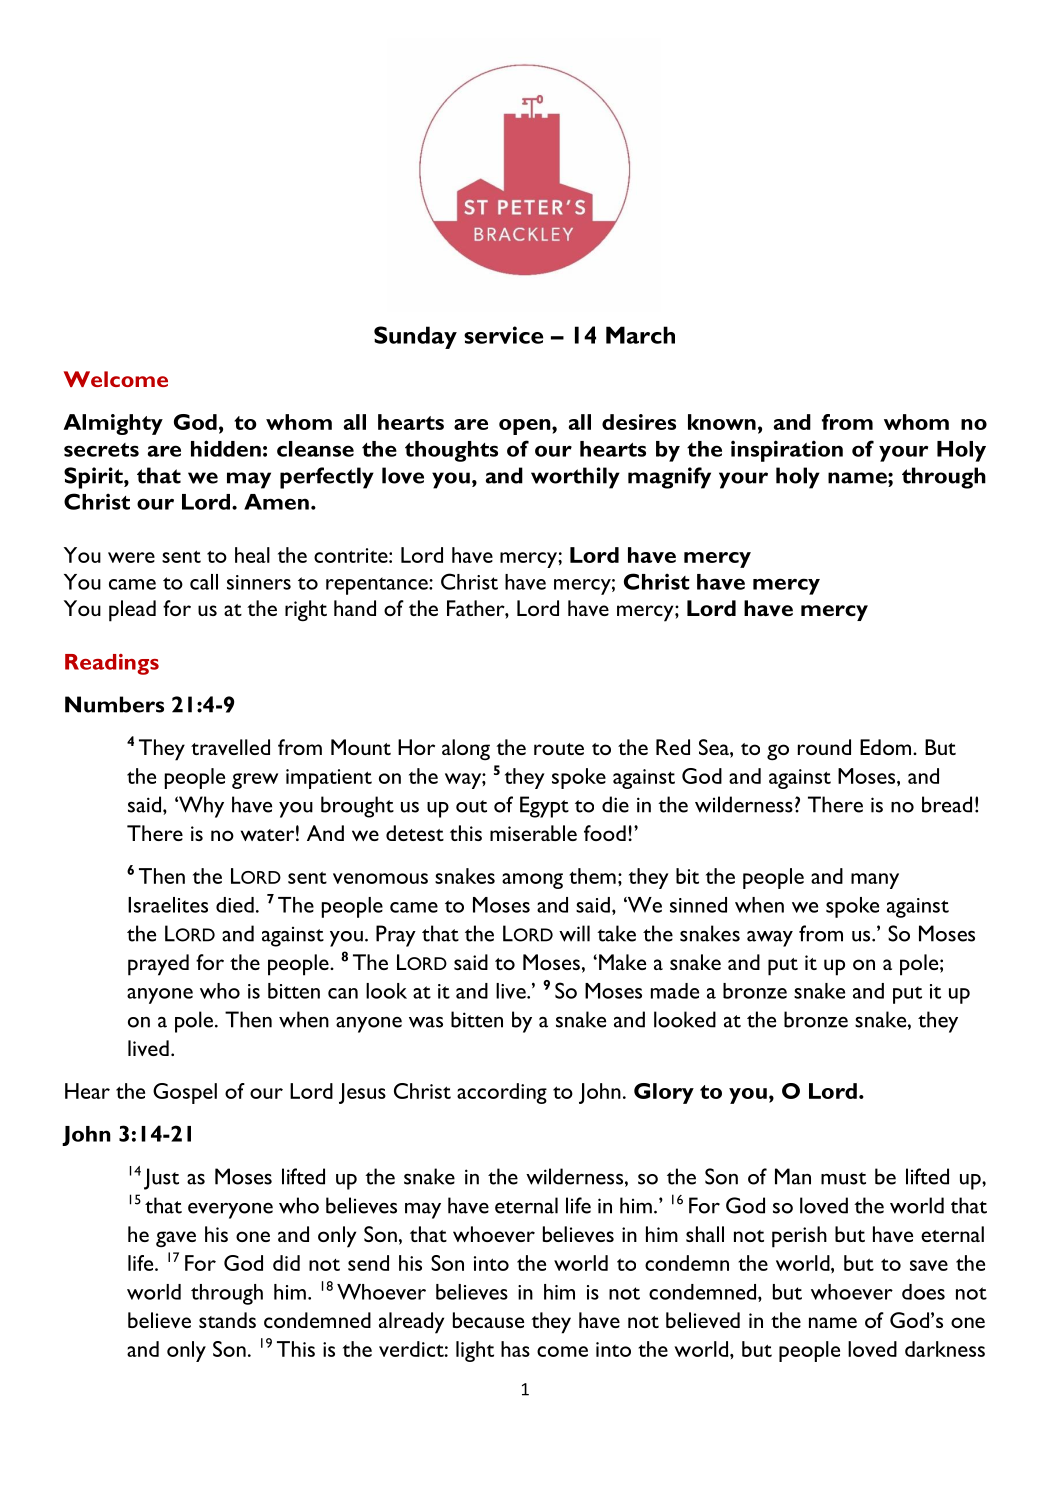 The image size is (1050, 1485). Describe the element at coordinates (843, 1178) in the screenshot. I see `must` at that location.
